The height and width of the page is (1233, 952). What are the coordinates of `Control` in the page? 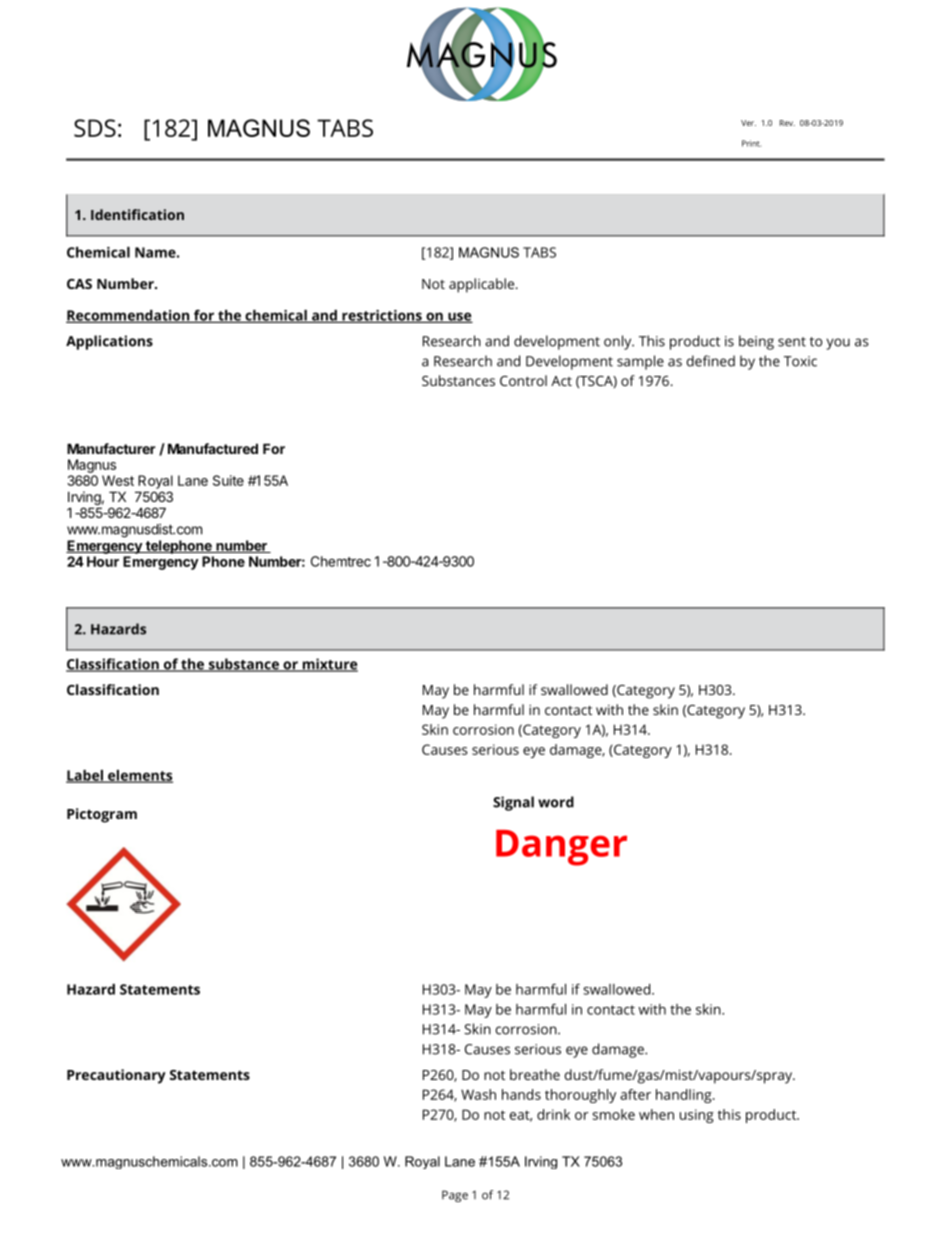 It's located at (523, 380).
